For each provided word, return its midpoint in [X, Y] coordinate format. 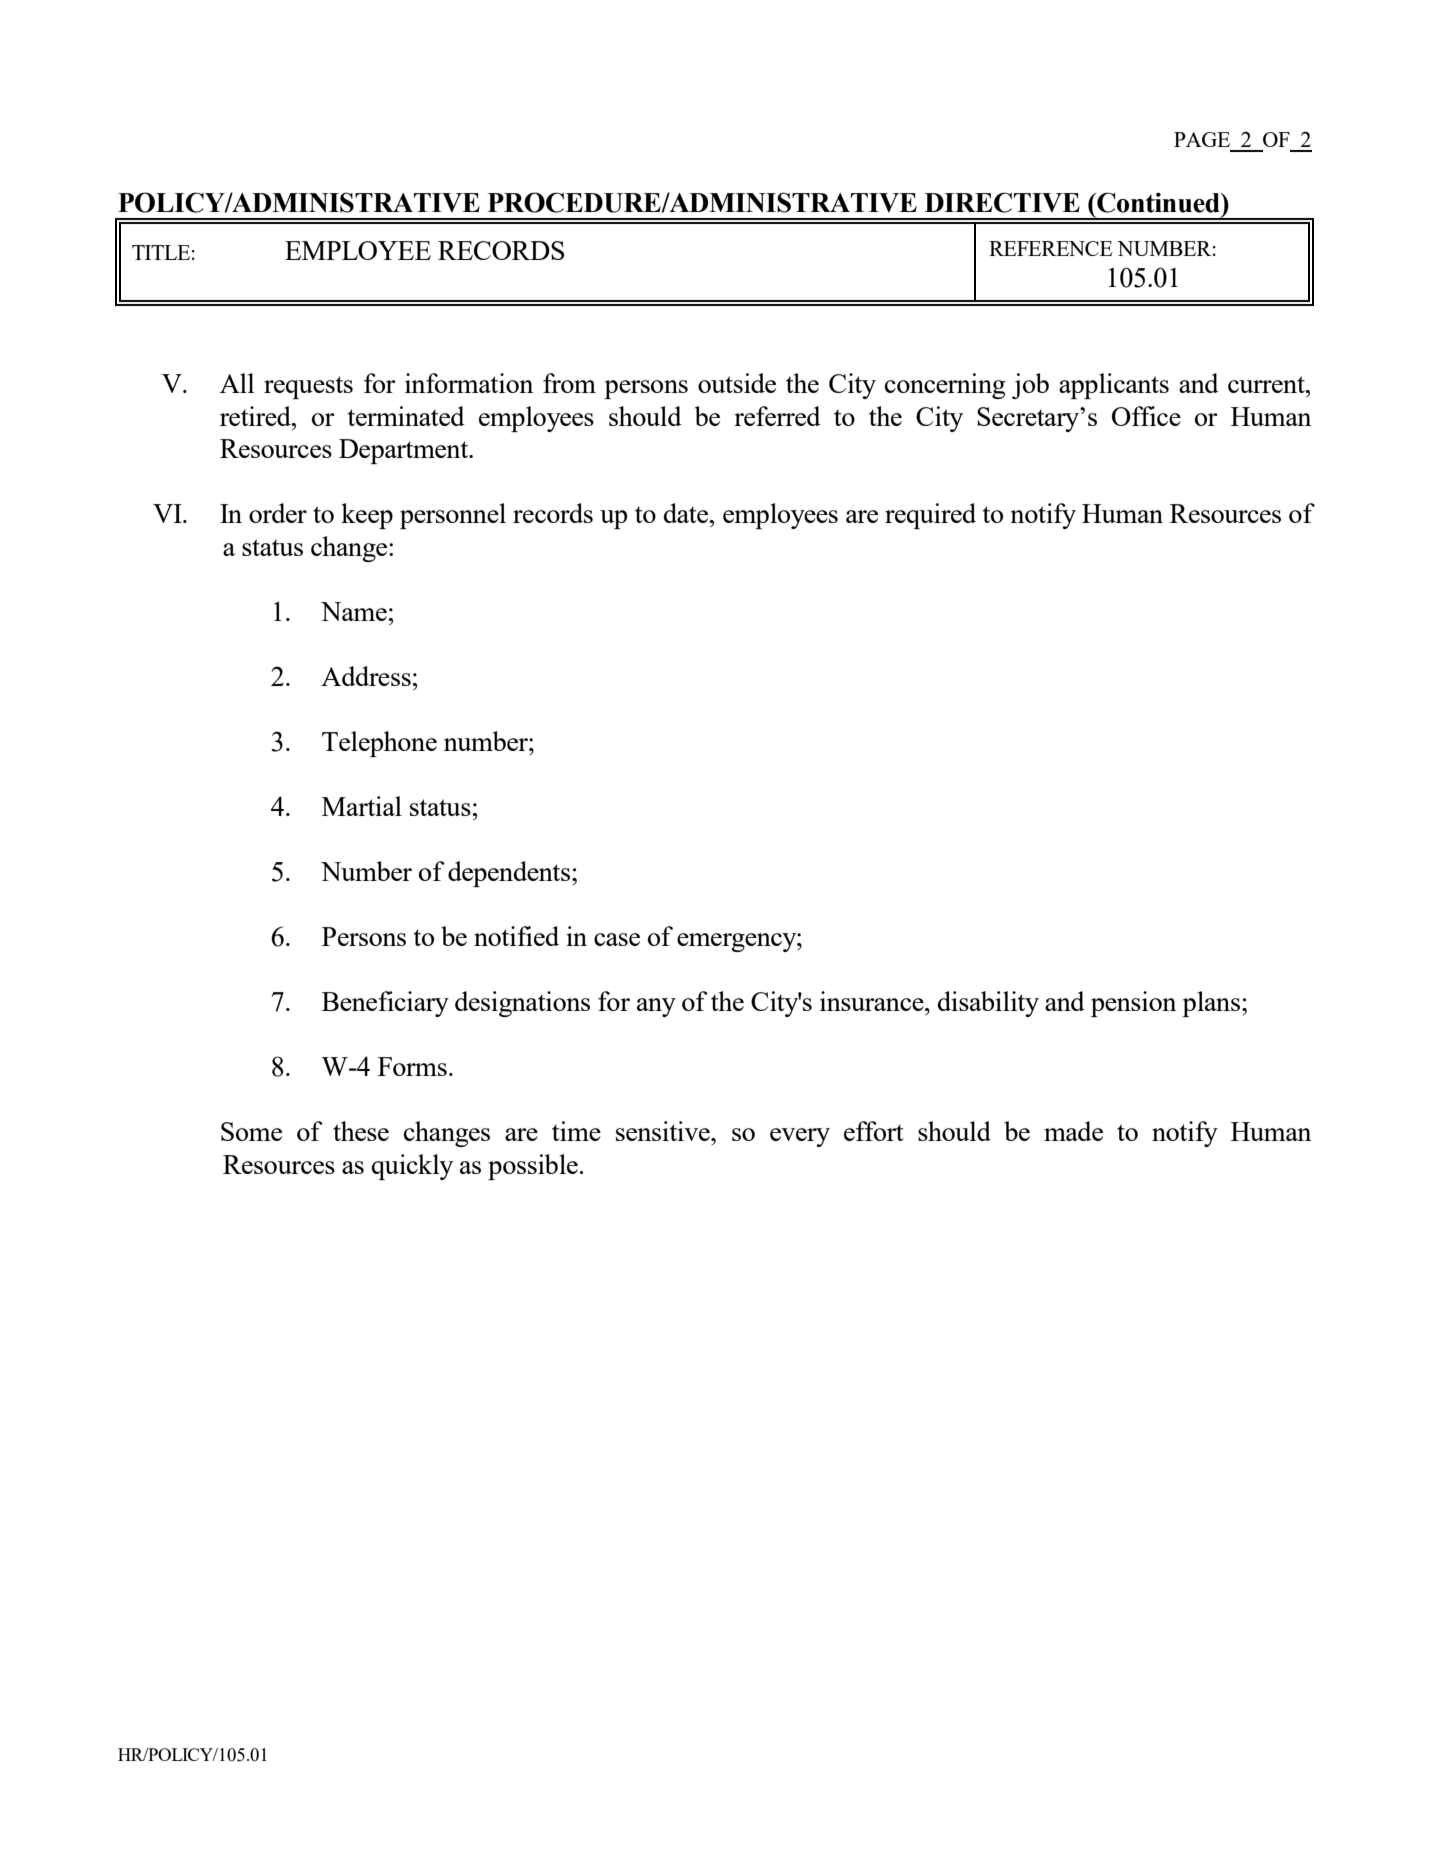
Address [366, 676]
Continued [1158, 202]
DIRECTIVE [1002, 202]
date [687, 513]
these [361, 1131]
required [930, 516]
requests [308, 387]
